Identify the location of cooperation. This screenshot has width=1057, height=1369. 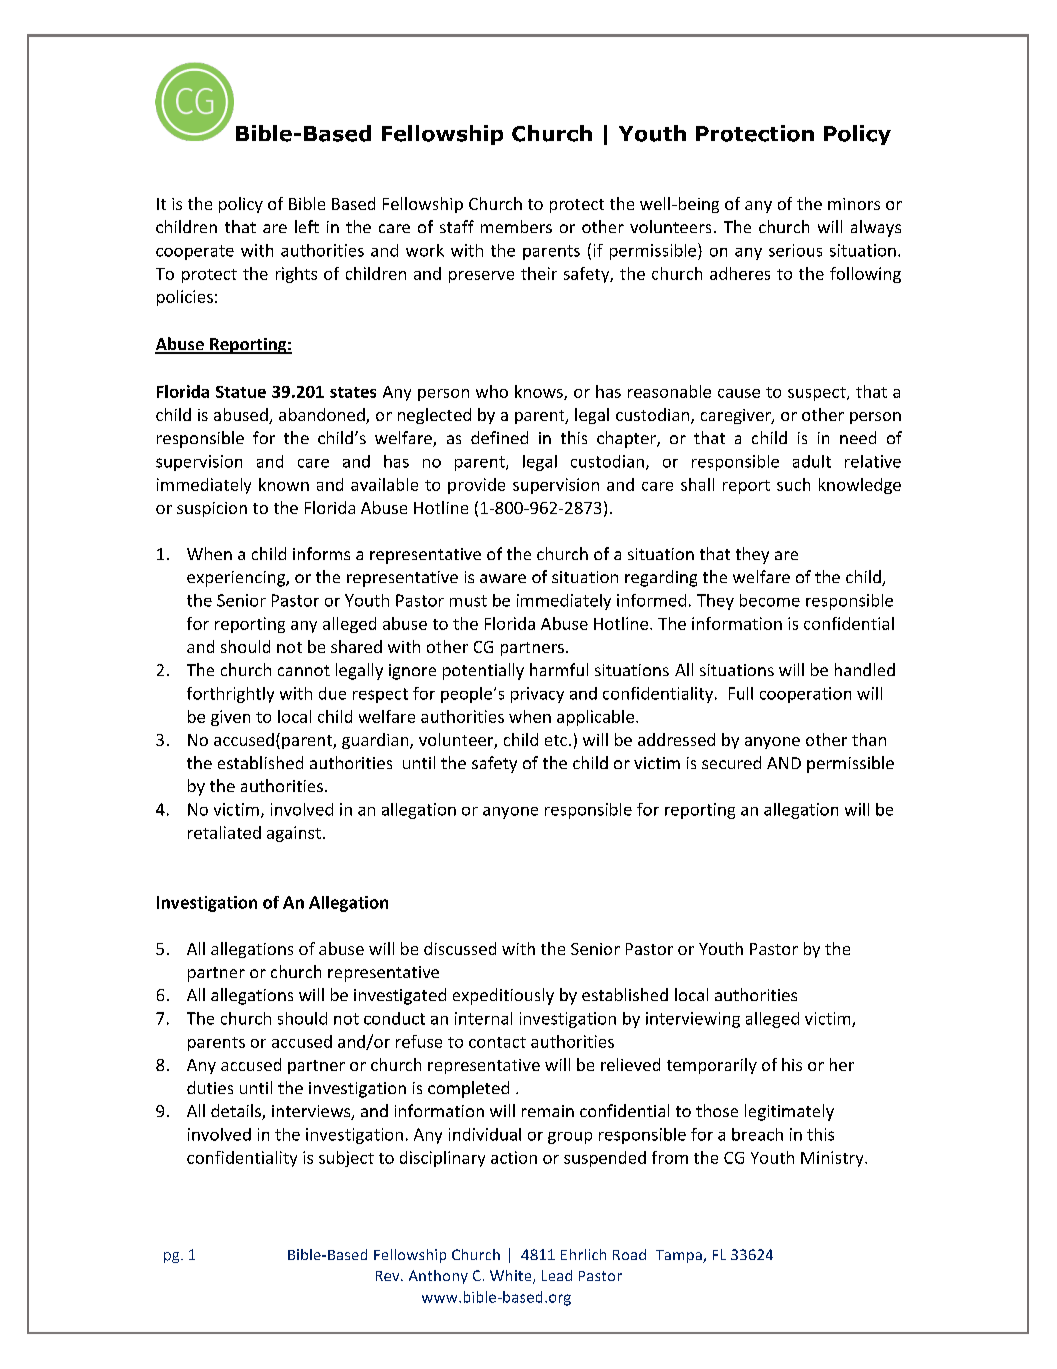
(805, 695).
